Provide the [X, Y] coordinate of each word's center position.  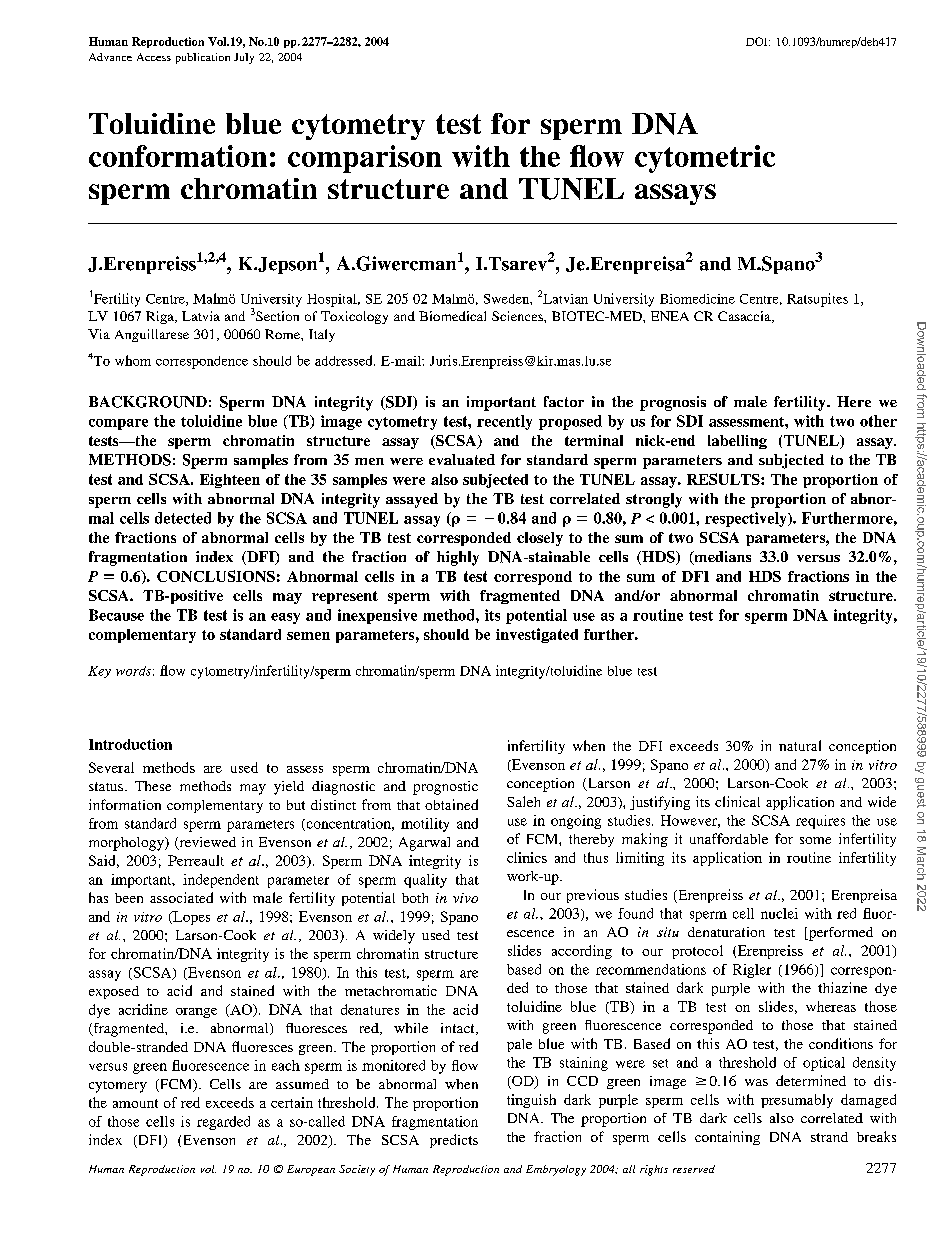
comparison [365, 159]
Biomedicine [697, 299]
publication [203, 58]
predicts [454, 1141]
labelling [737, 442]
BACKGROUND [148, 402]
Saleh [523, 801]
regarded [223, 1123]
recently [504, 422]
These [153, 786]
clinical [737, 801]
